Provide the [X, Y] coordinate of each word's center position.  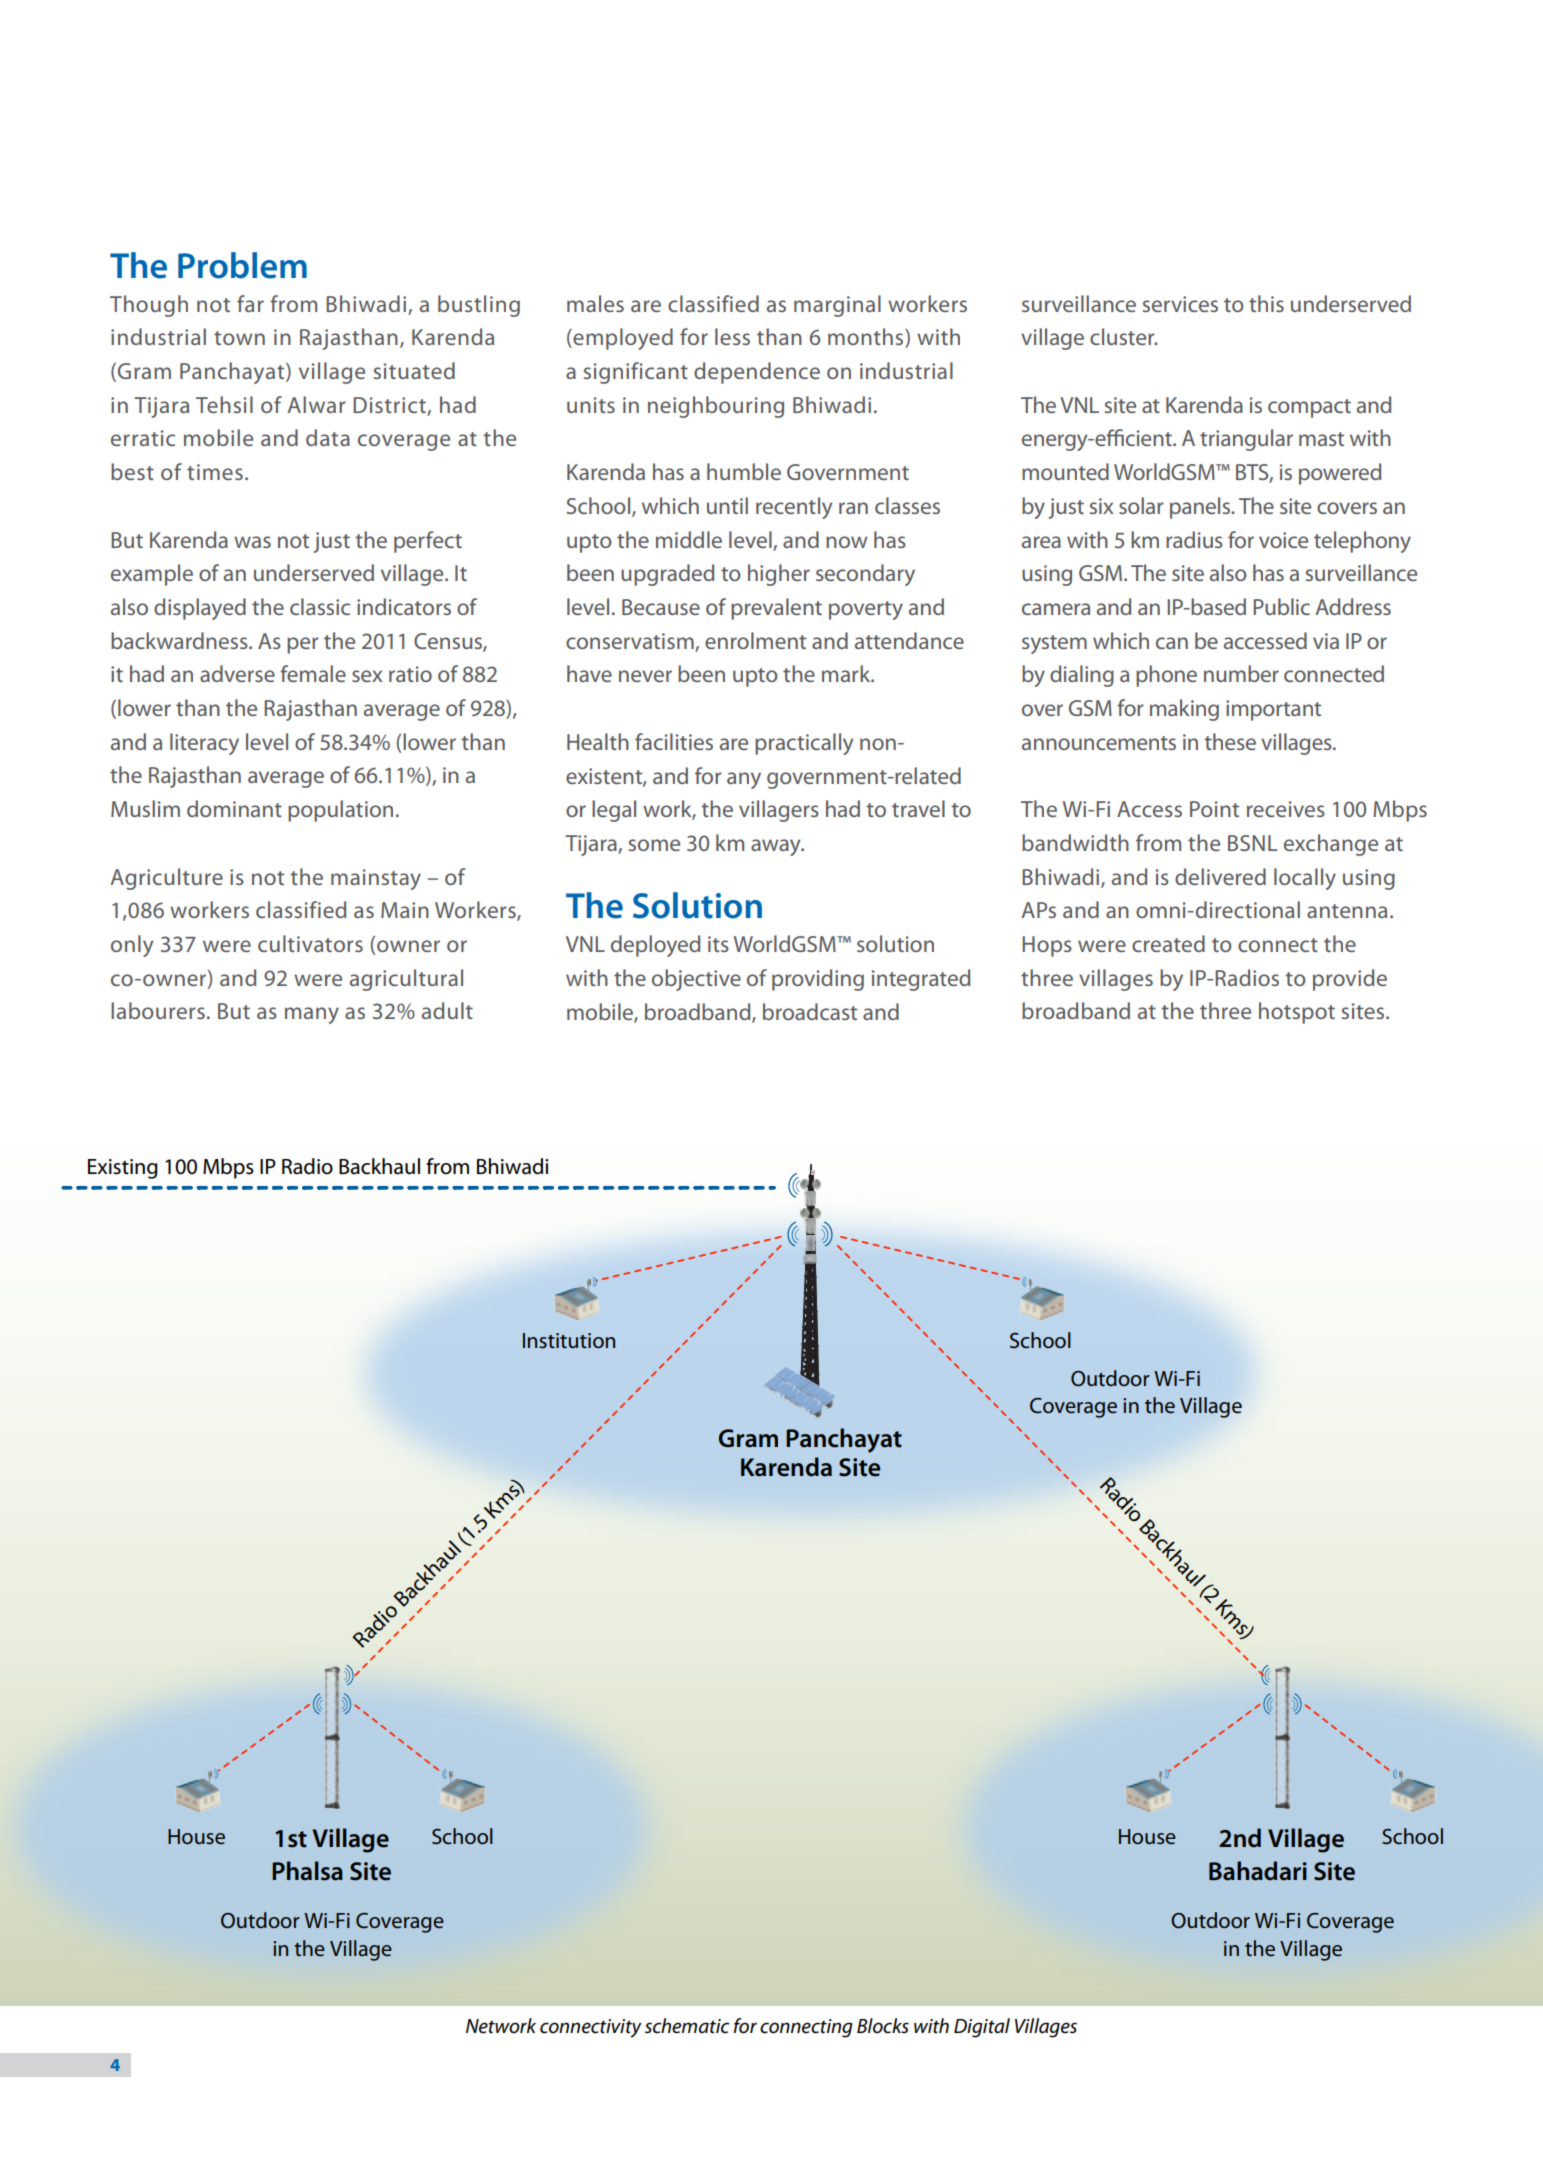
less [732, 336]
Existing [123, 1169]
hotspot [1297, 1013]
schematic [687, 2026]
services [1180, 304]
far [250, 303]
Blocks [883, 2026]
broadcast [810, 1011]
